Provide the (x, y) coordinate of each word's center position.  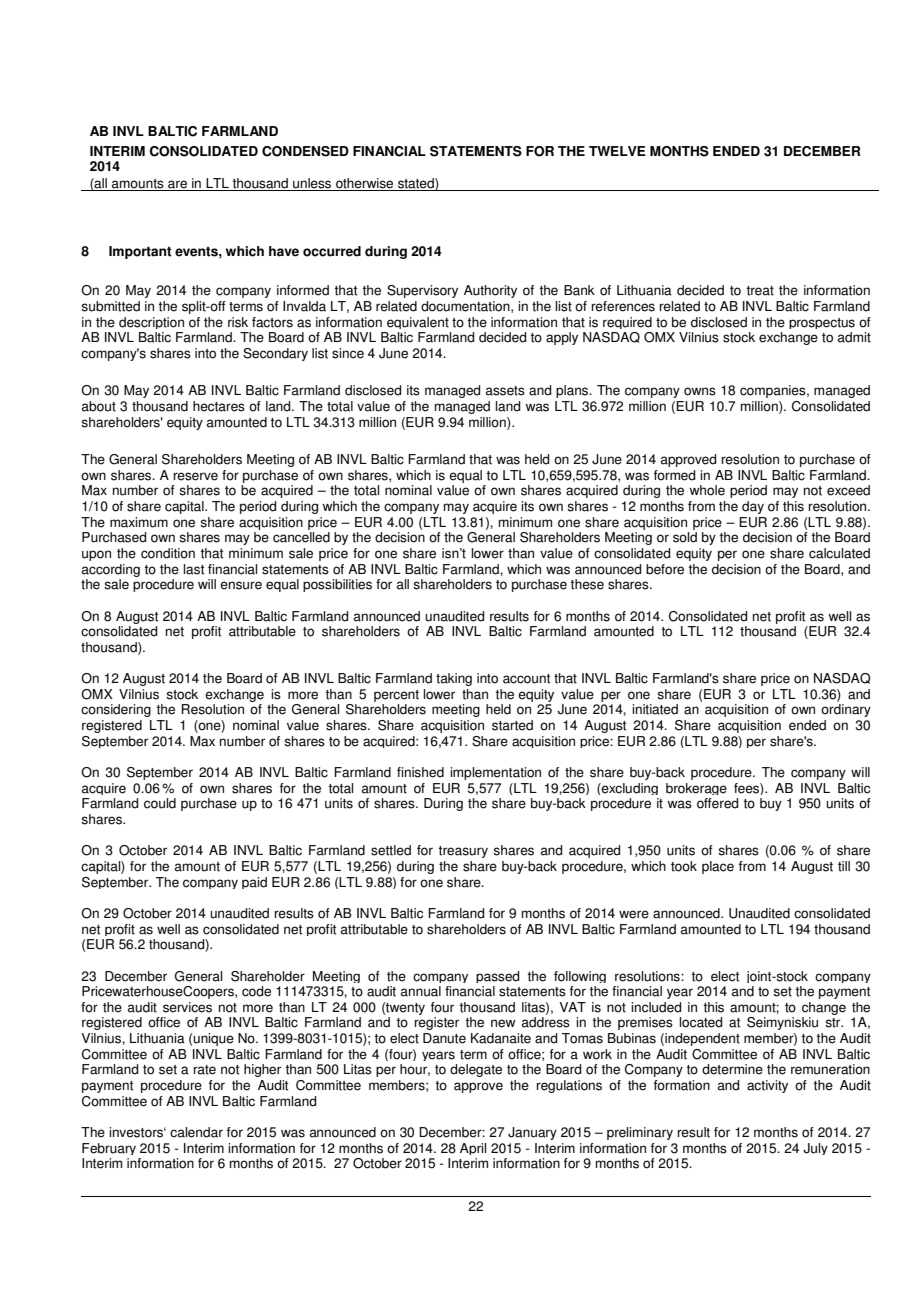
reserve (196, 476)
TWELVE (617, 151)
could (160, 803)
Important (140, 252)
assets (505, 391)
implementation (495, 773)
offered (717, 803)
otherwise (364, 183)
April (473, 1149)
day (753, 507)
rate (205, 1070)
